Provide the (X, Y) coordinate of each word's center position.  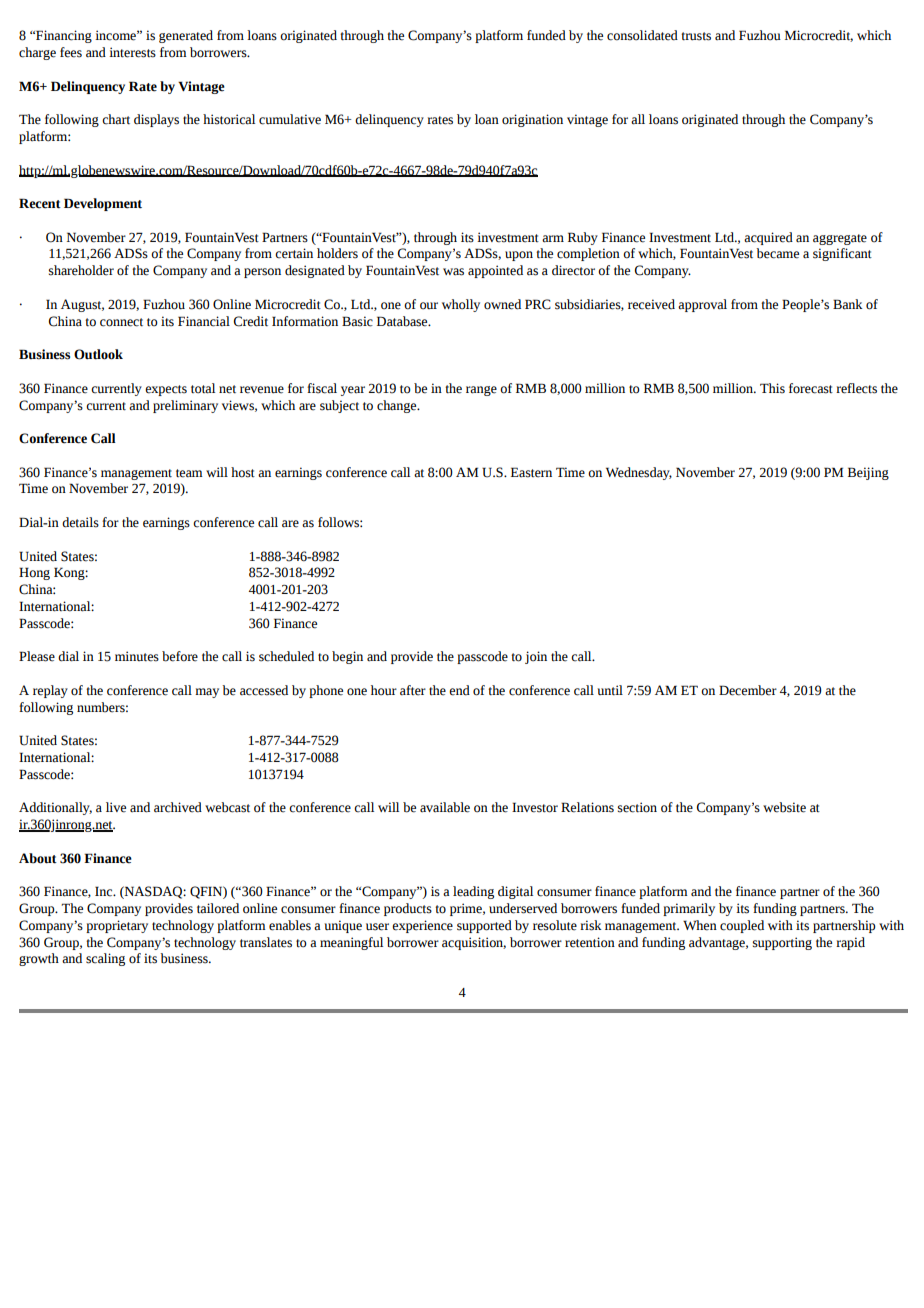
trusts (696, 36)
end (459, 690)
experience (422, 926)
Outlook (98, 354)
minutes (137, 656)
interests (132, 52)
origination (532, 120)
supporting (782, 943)
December (748, 690)
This (772, 388)
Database (403, 321)
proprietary (117, 926)
